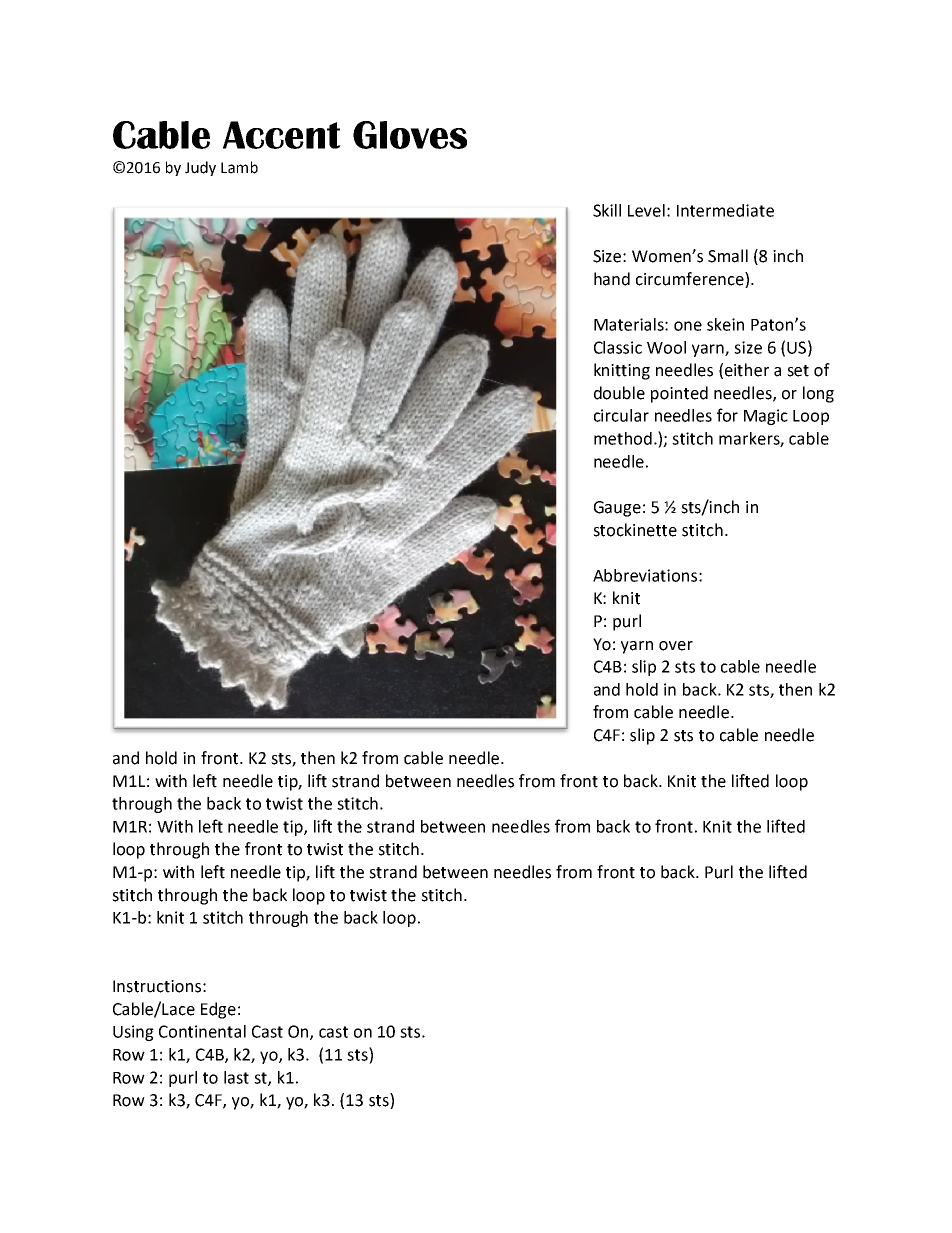  Describe the element at coordinates (200, 168) in the document. I see `Judy` at that location.
